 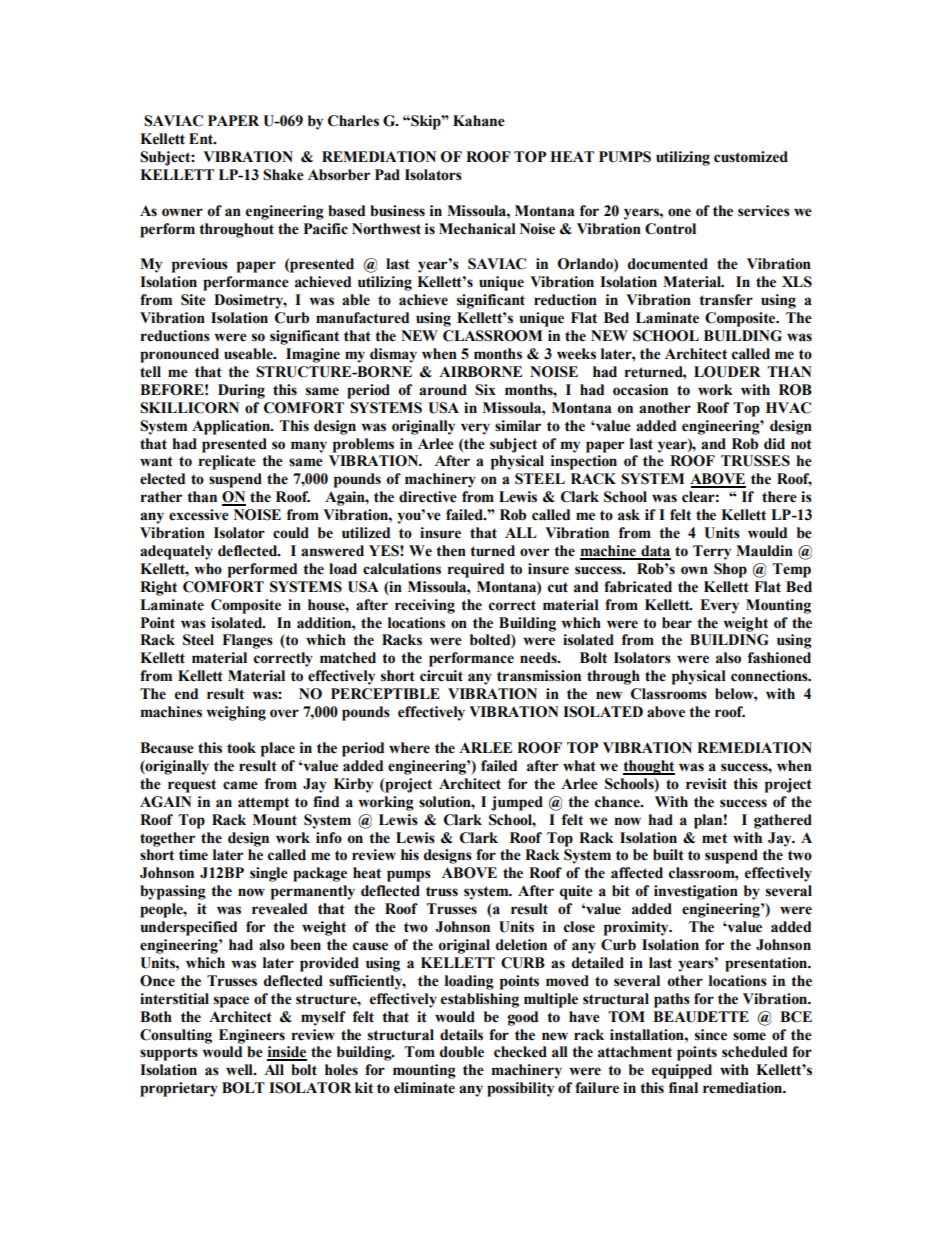 I want to click on did, so click(x=774, y=444).
